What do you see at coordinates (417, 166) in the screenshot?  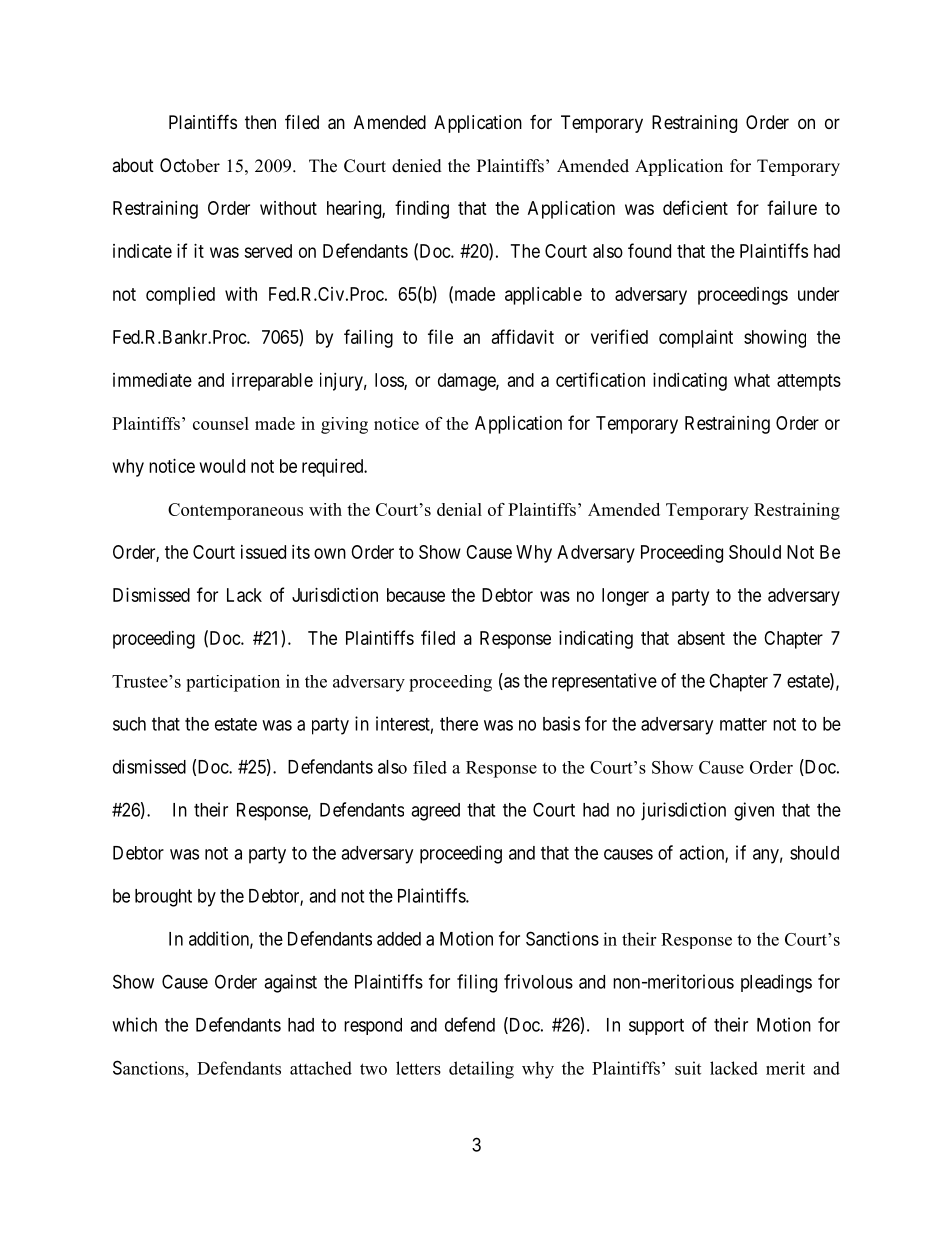 I see `denied` at bounding box center [417, 166].
